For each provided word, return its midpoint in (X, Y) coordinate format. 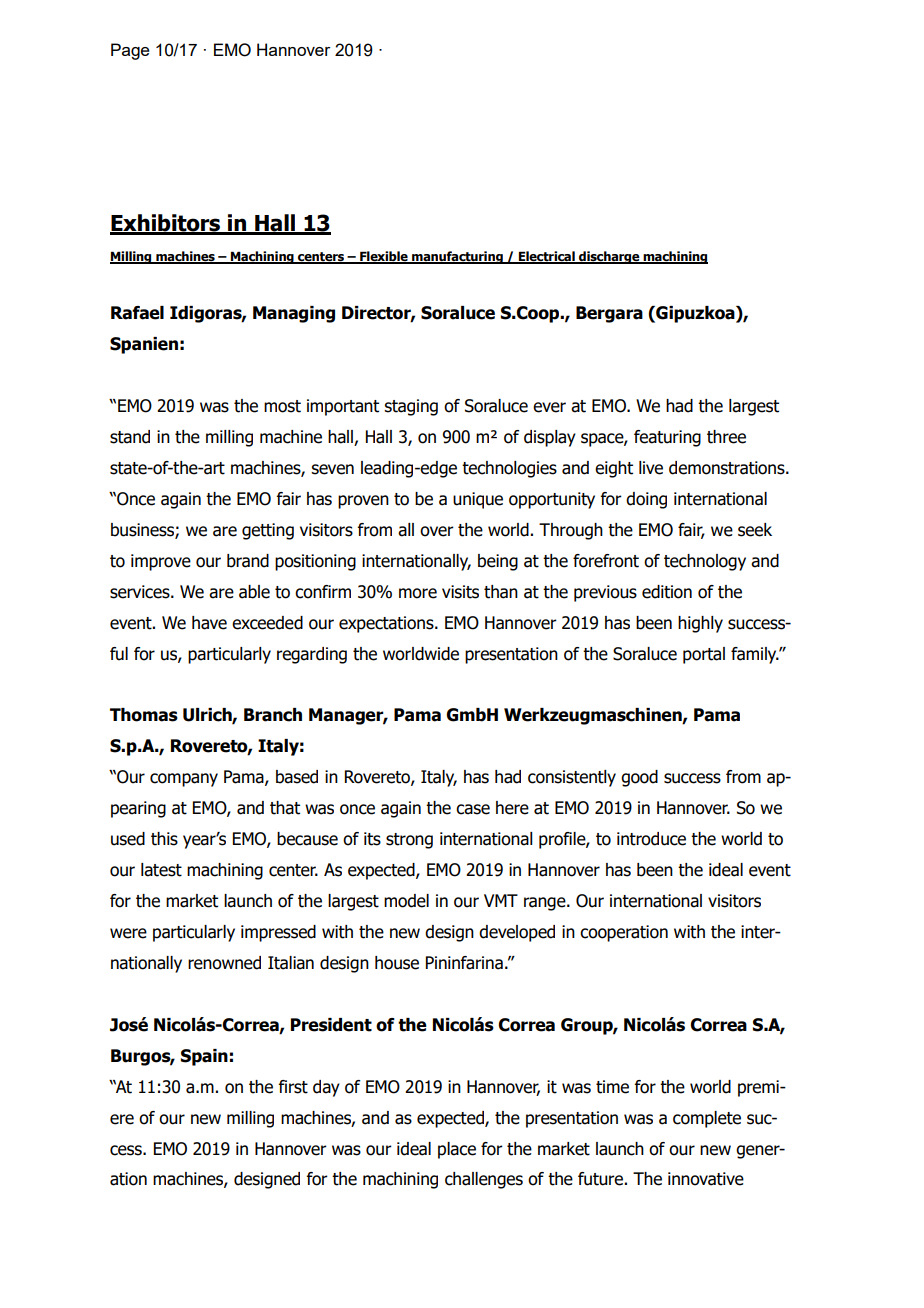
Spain (204, 1057)
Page (130, 51)
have (209, 623)
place (457, 1150)
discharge (609, 257)
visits (460, 592)
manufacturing (457, 257)
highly (700, 624)
